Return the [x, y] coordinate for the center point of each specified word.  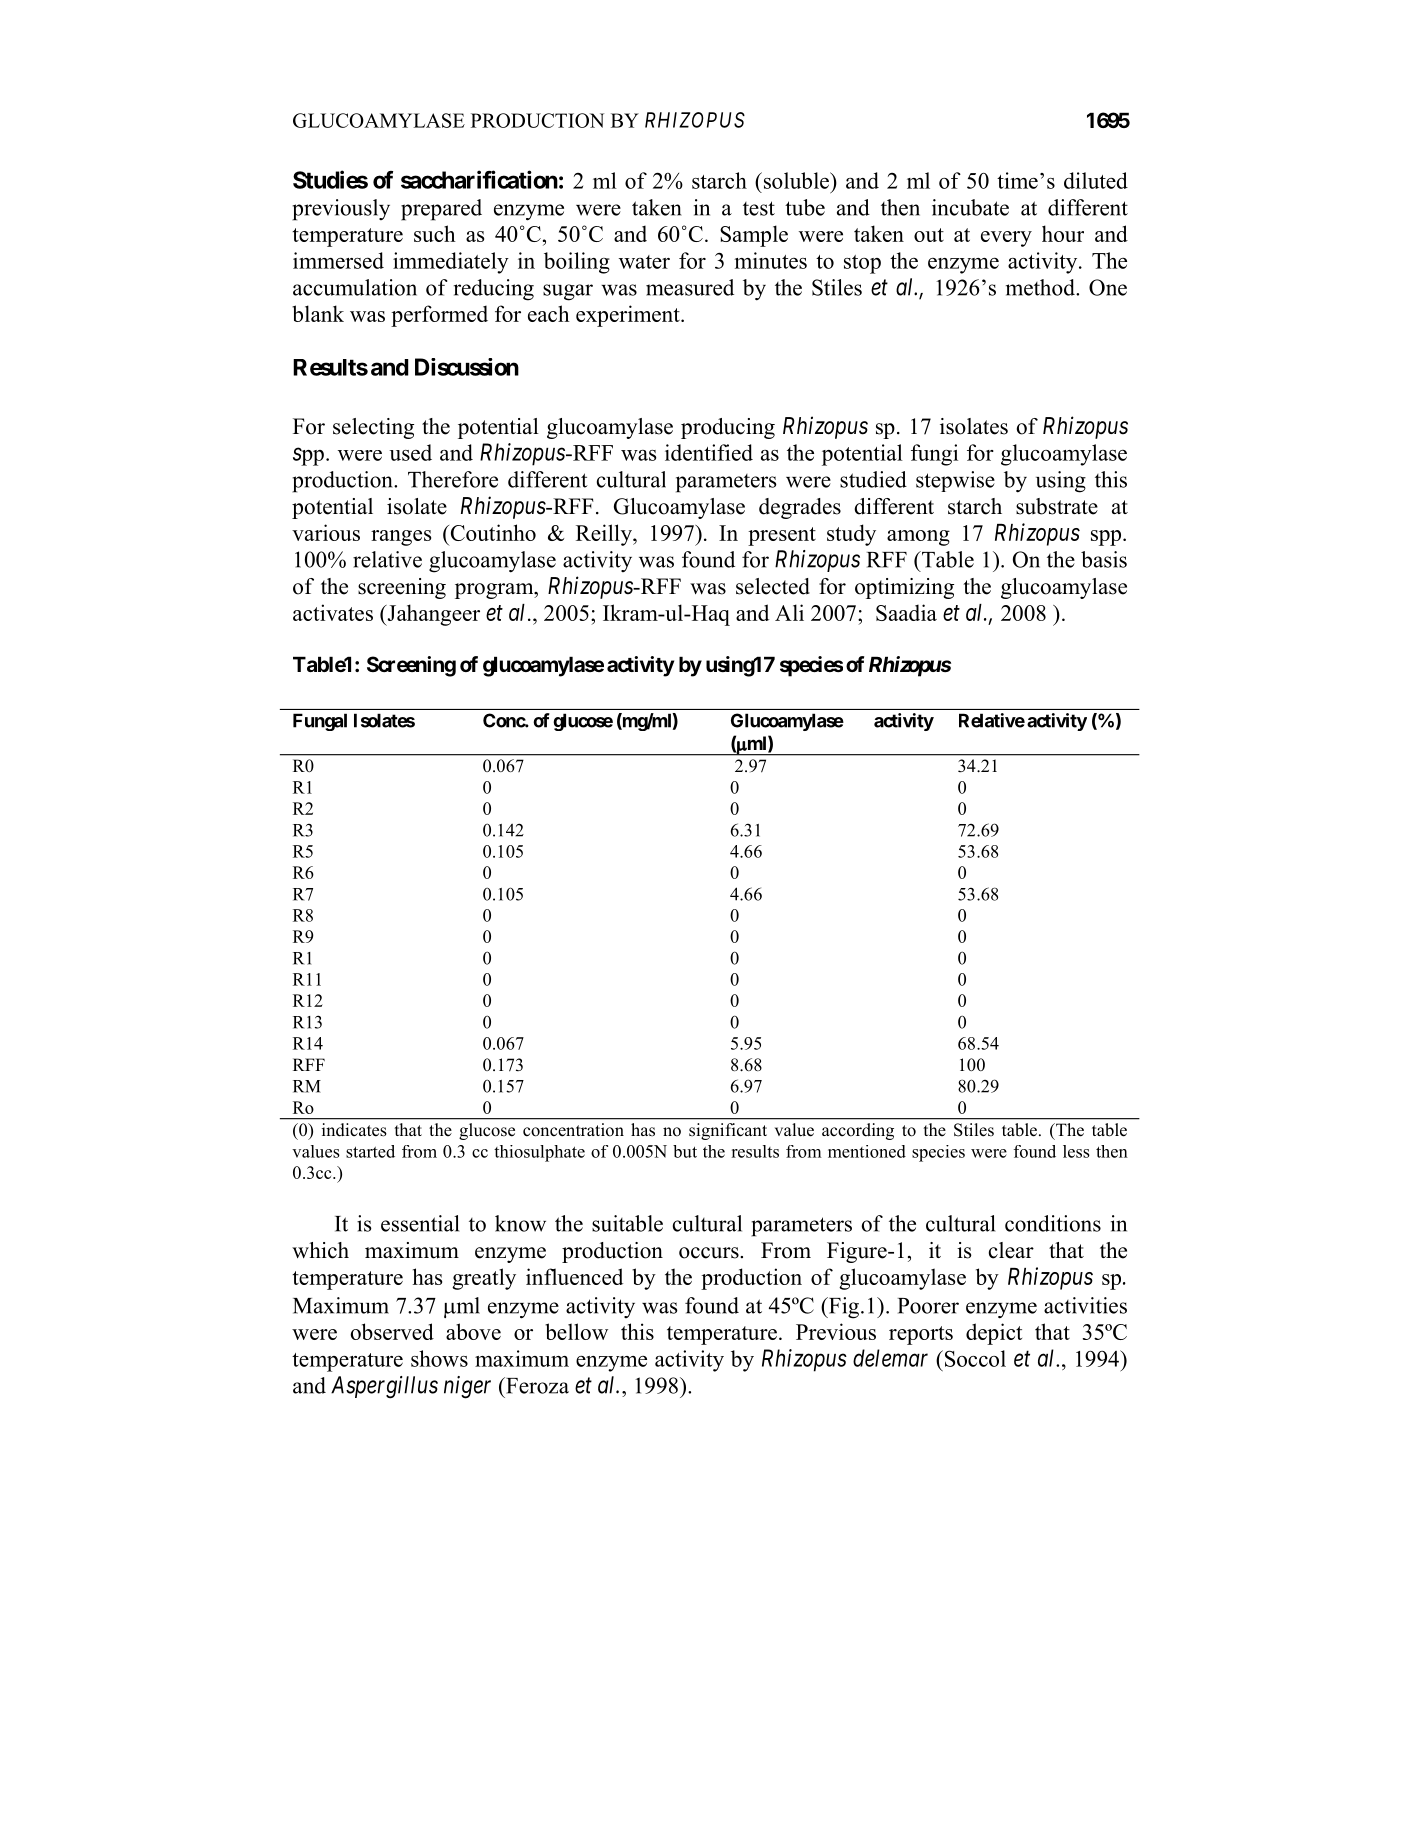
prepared [441, 210]
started [370, 1151]
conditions [1053, 1223]
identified [709, 452]
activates [333, 612]
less [1076, 1151]
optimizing [904, 588]
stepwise [955, 481]
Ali [789, 612]
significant [728, 1131]
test [759, 208]
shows [439, 1358]
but [685, 1151]
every [1006, 239]
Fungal [320, 722]
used [410, 452]
